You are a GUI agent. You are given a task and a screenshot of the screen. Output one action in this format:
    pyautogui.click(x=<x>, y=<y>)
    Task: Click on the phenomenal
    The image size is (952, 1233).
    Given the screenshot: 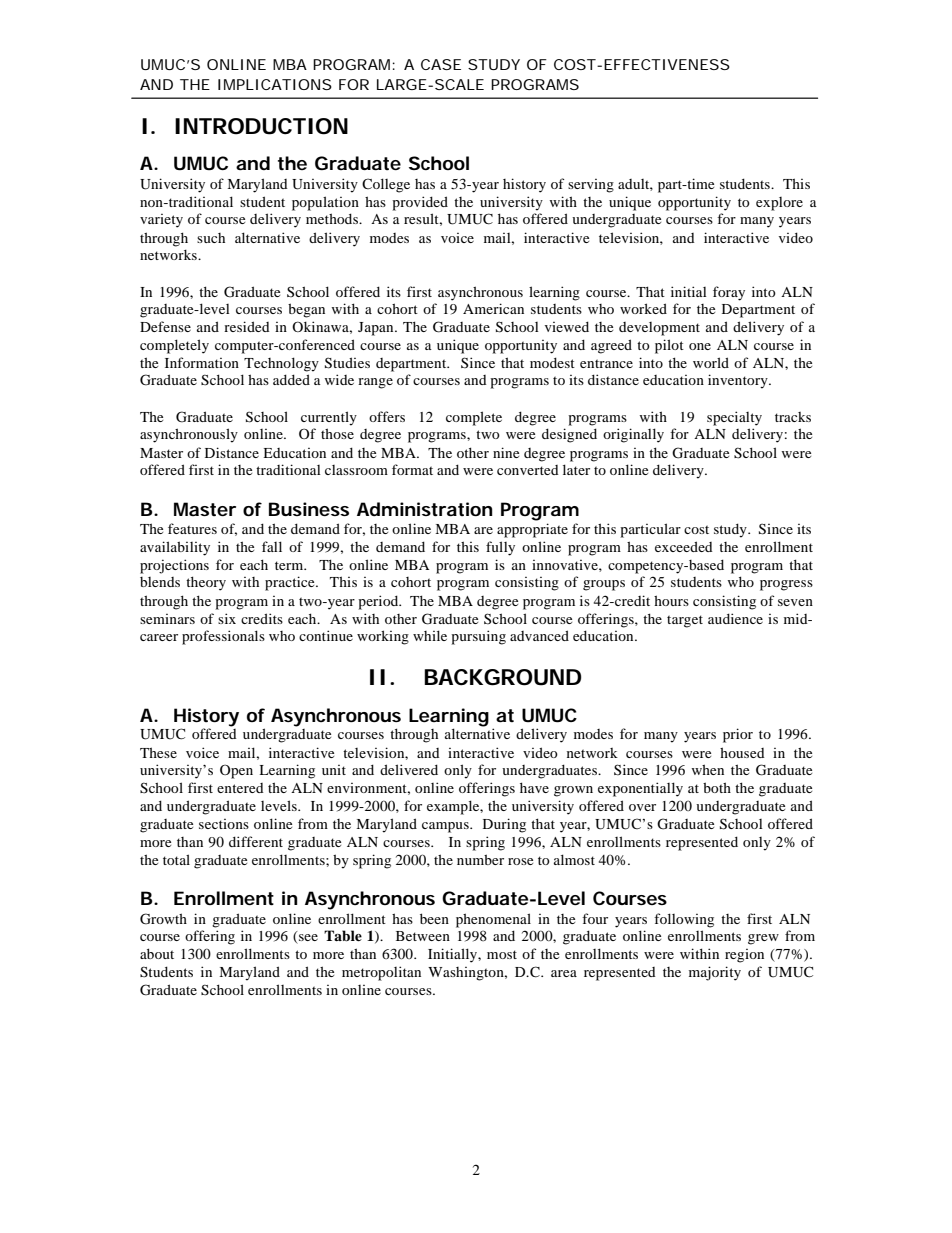 What is the action you would take?
    pyautogui.click(x=493, y=920)
